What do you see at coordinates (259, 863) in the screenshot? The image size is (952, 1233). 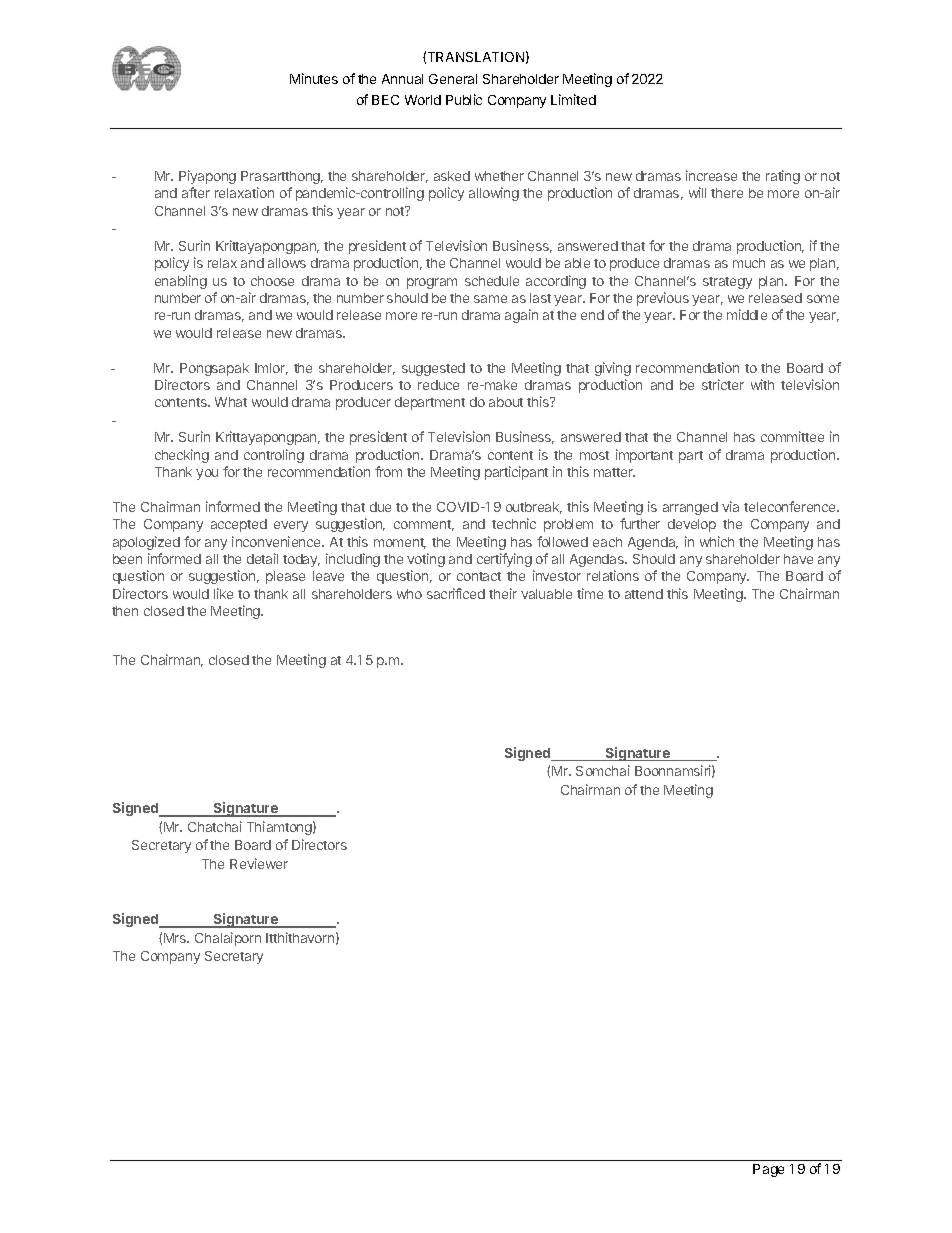 I see `Reviewer` at bounding box center [259, 863].
